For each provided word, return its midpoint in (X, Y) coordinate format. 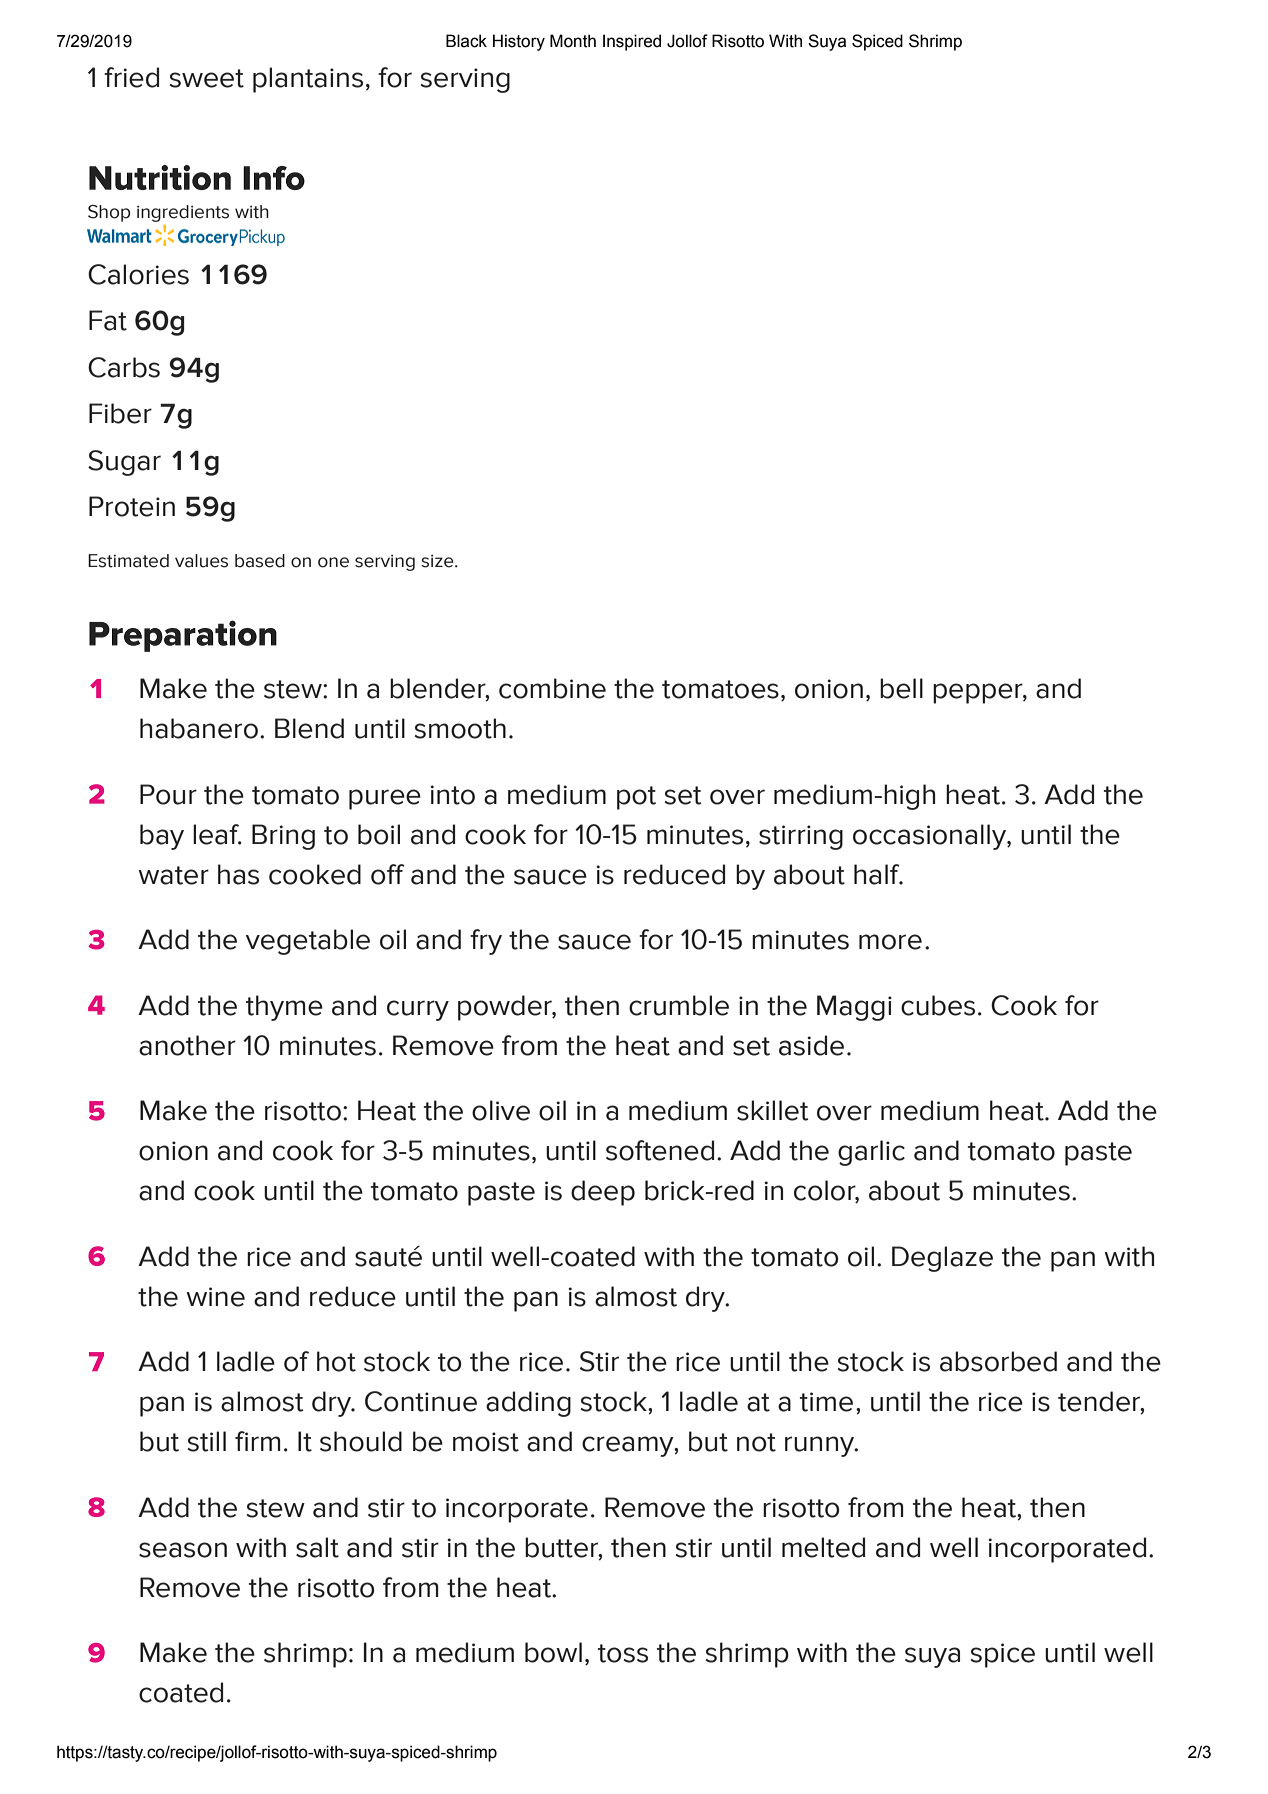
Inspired (632, 42)
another (187, 1045)
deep (603, 1193)
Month (573, 41)
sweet (207, 78)
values (201, 561)
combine (552, 688)
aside (811, 1045)
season (183, 1550)
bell (901, 688)
